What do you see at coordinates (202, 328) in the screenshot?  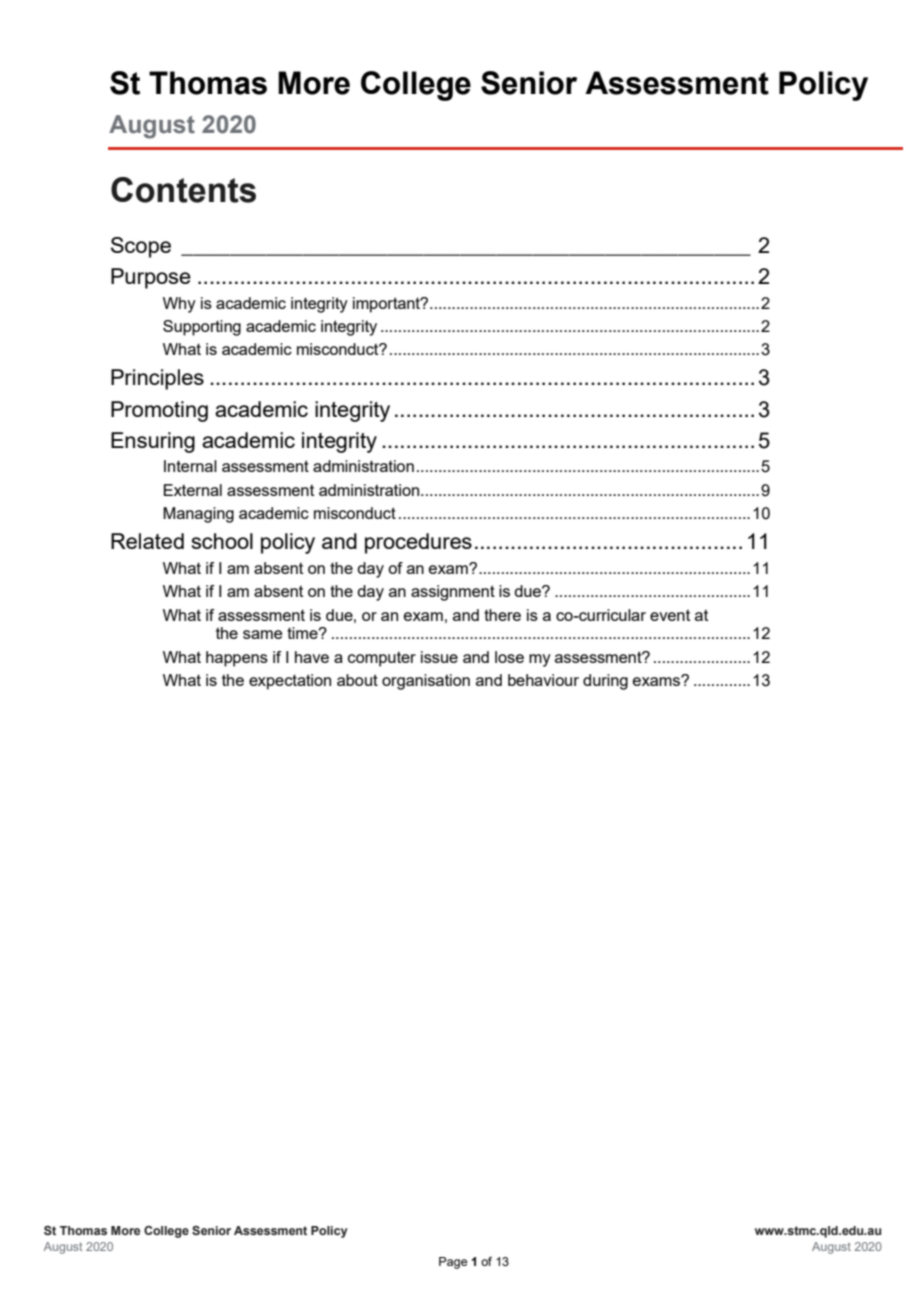 I see `Supporting` at bounding box center [202, 328].
